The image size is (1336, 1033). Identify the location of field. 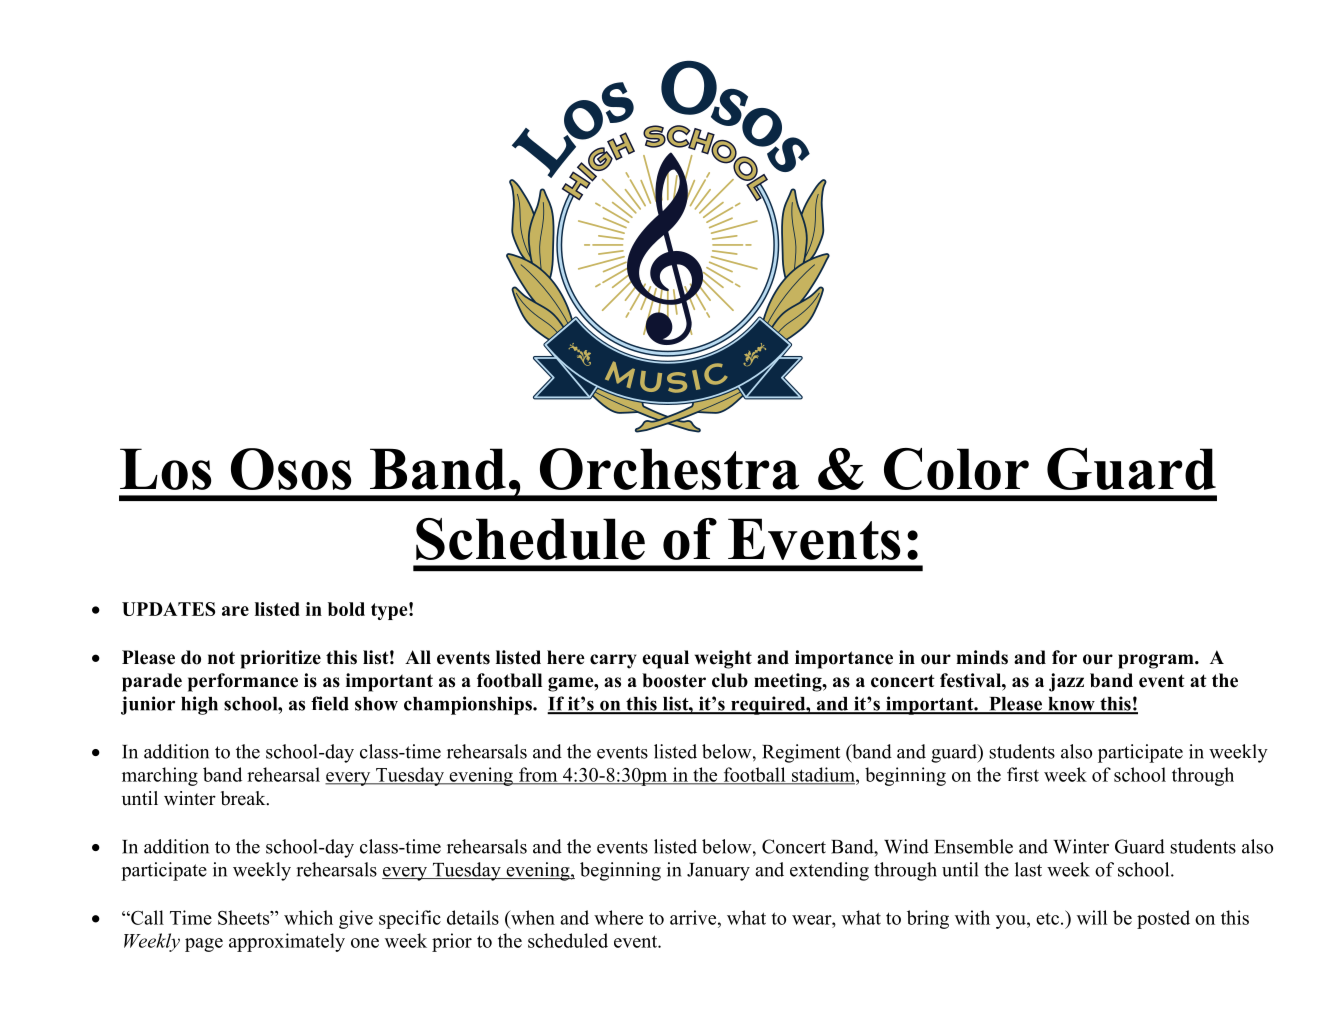
(330, 703).
